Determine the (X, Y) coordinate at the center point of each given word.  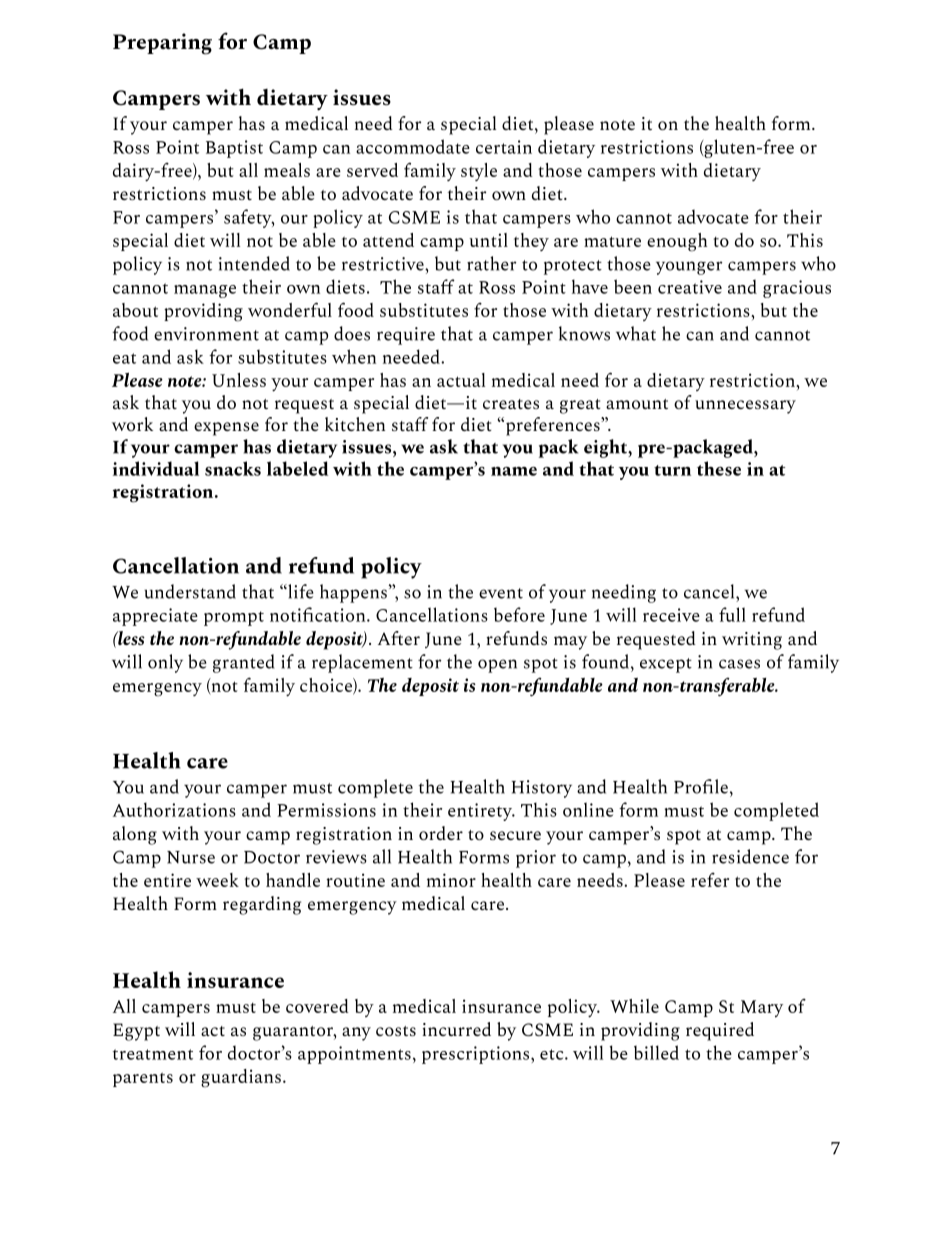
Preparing (162, 44)
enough (677, 242)
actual (461, 380)
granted (244, 663)
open (497, 666)
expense (226, 429)
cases (739, 664)
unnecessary (745, 407)
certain (504, 147)
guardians (241, 1078)
